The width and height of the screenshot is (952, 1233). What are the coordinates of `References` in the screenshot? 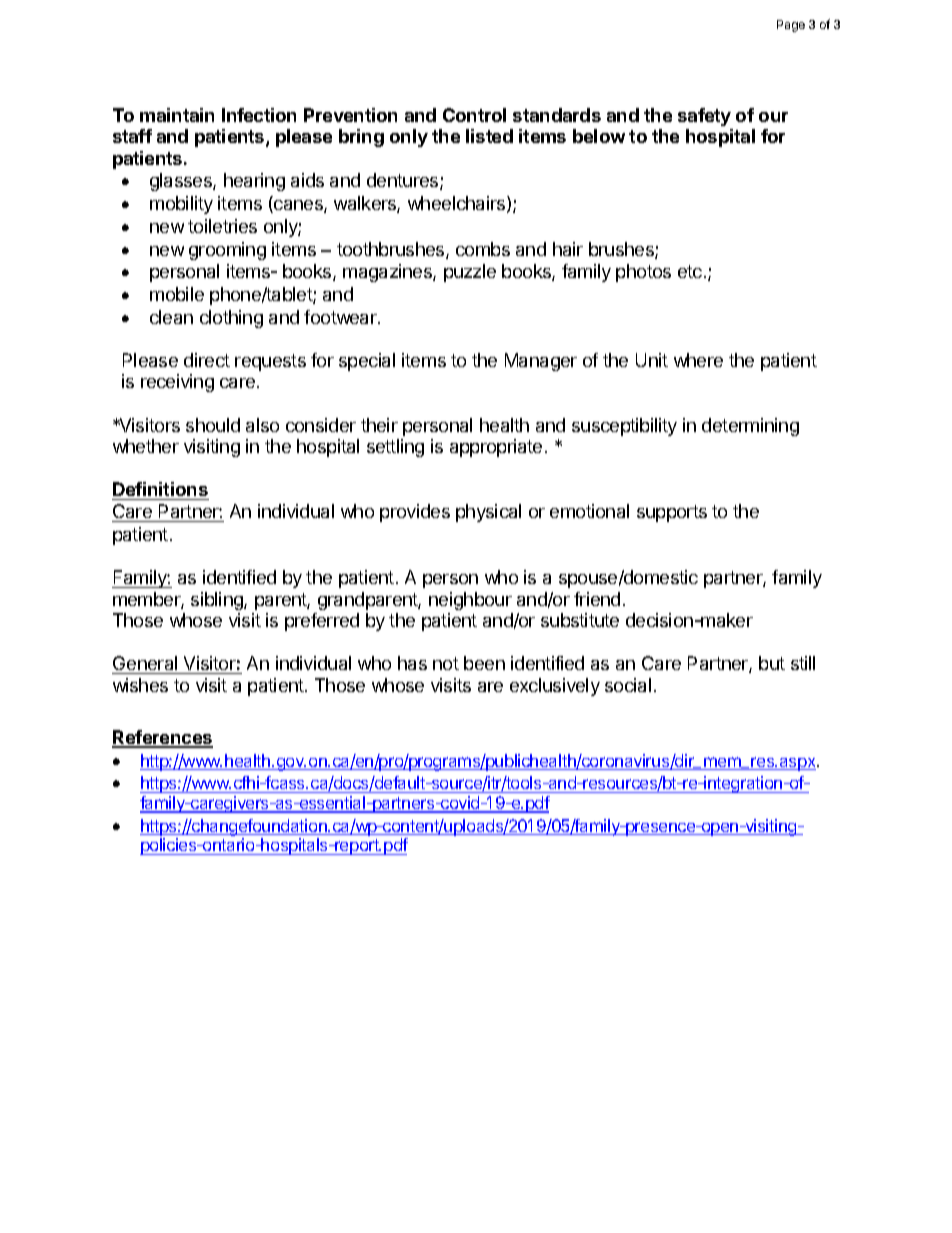 It's located at (162, 738).
